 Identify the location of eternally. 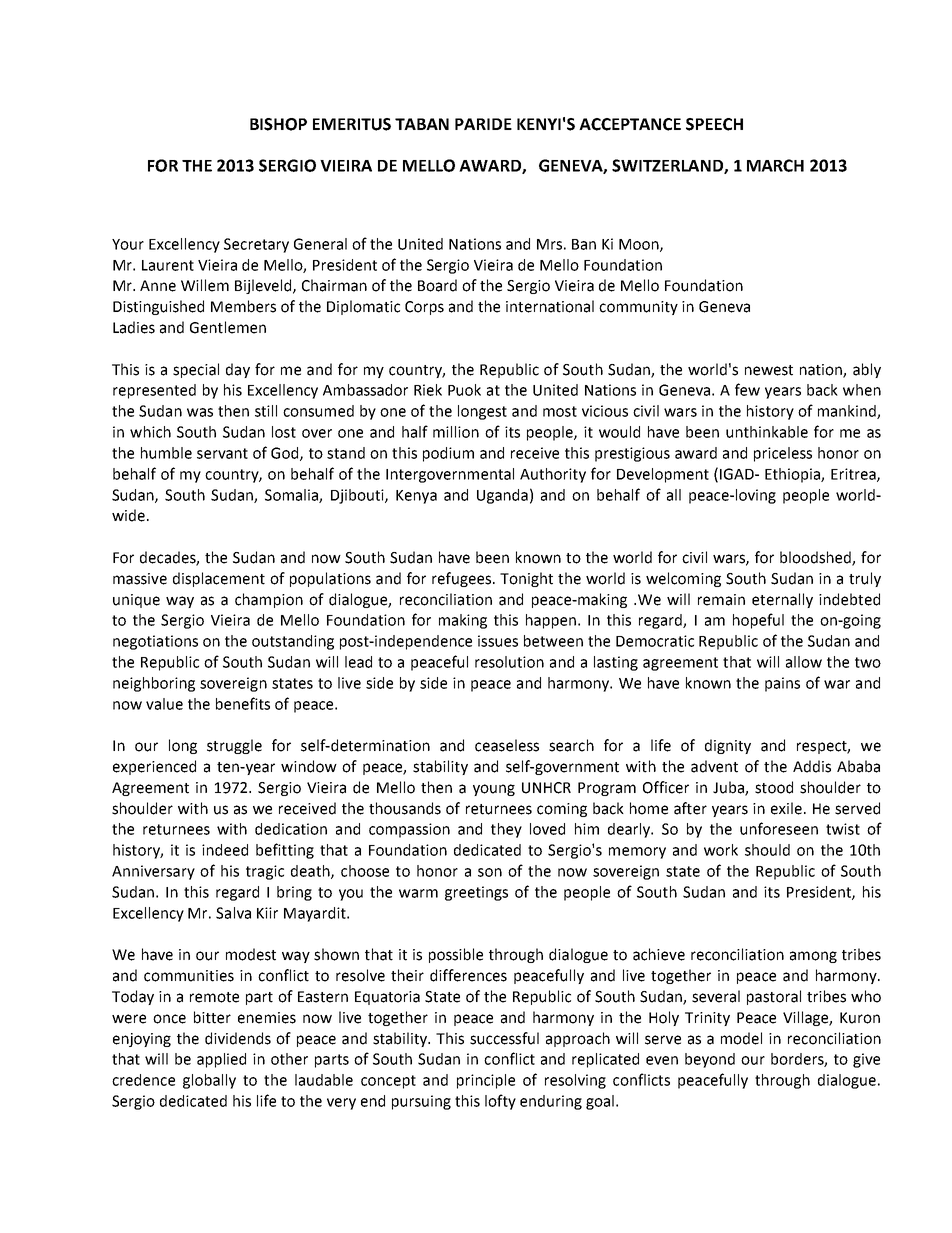
(782, 600).
